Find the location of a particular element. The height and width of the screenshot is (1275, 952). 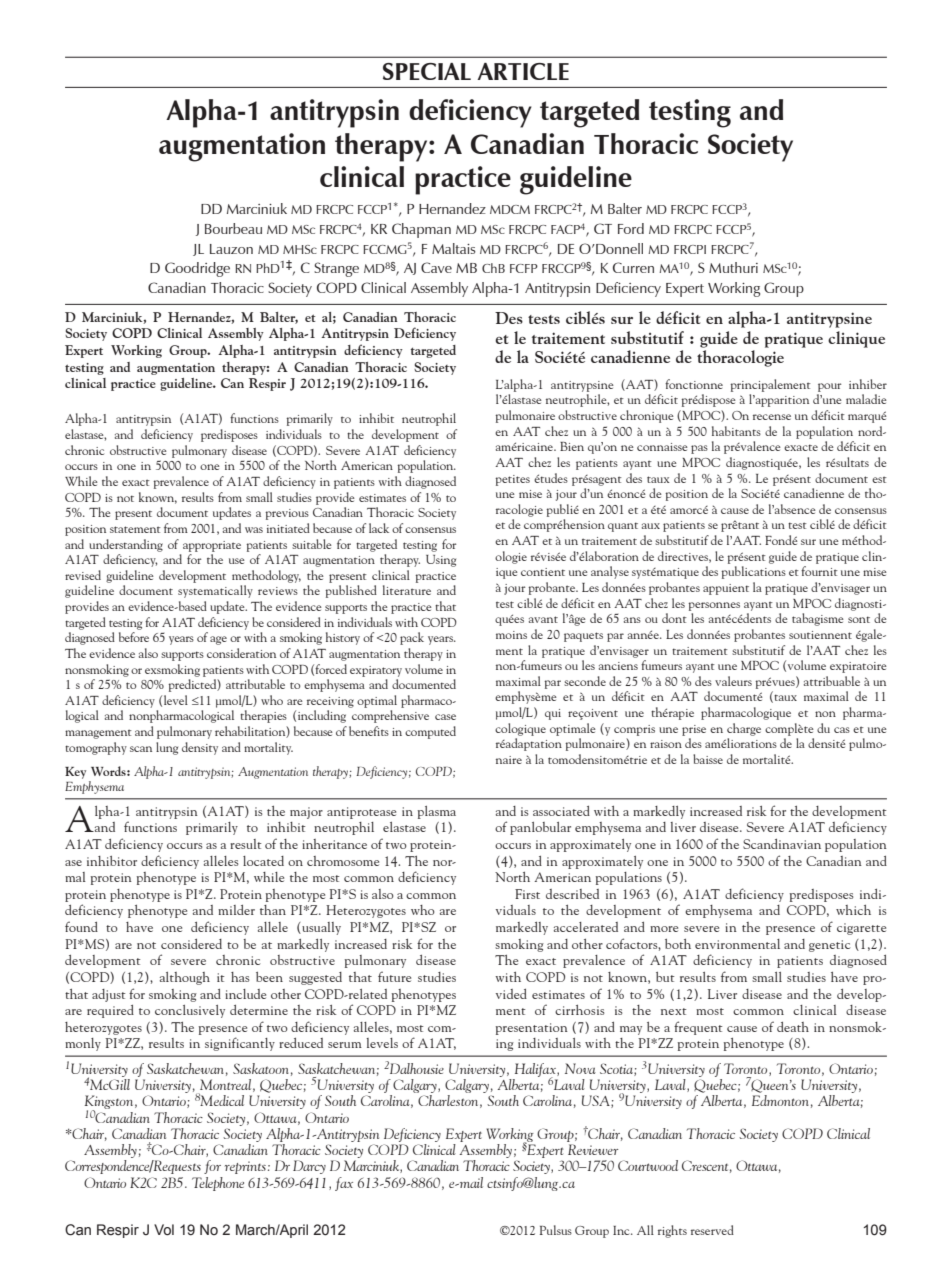

quant is located at coordinates (623, 527).
